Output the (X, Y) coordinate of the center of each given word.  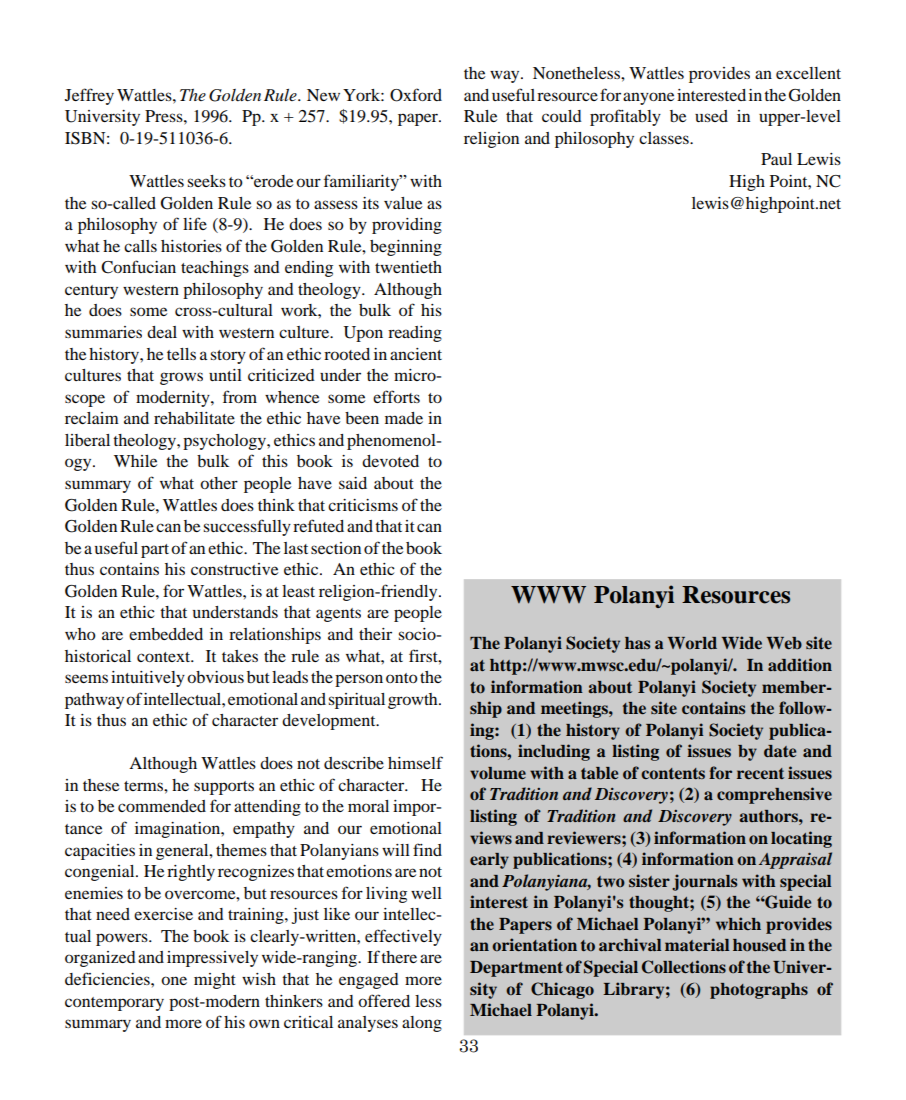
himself (415, 762)
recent (760, 773)
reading (415, 334)
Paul (776, 159)
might (215, 981)
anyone (648, 98)
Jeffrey (89, 96)
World (692, 643)
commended (162, 806)
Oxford (416, 95)
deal (162, 332)
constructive (234, 569)
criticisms (363, 505)
